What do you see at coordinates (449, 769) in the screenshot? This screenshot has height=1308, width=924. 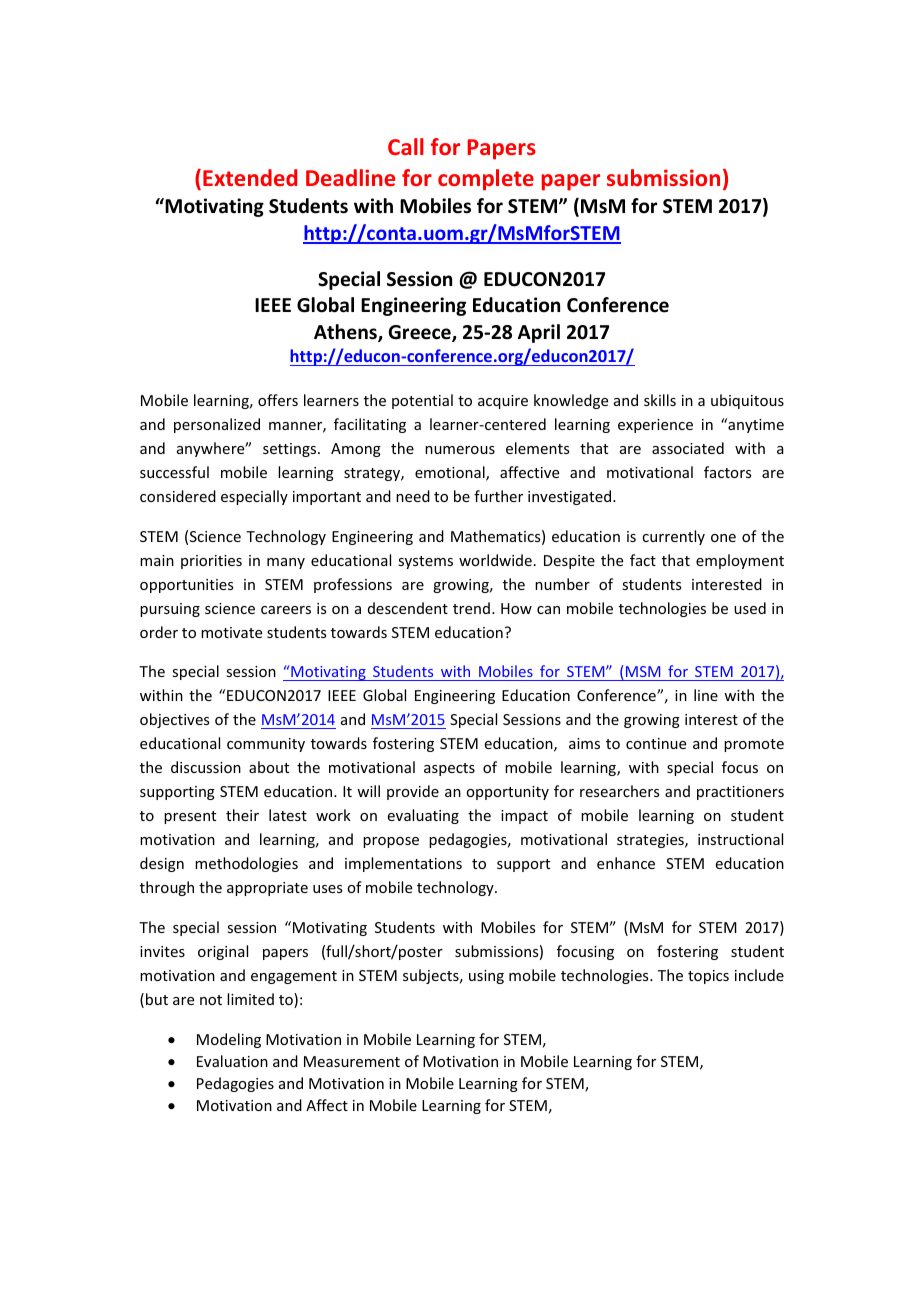 I see `aspects` at bounding box center [449, 769].
